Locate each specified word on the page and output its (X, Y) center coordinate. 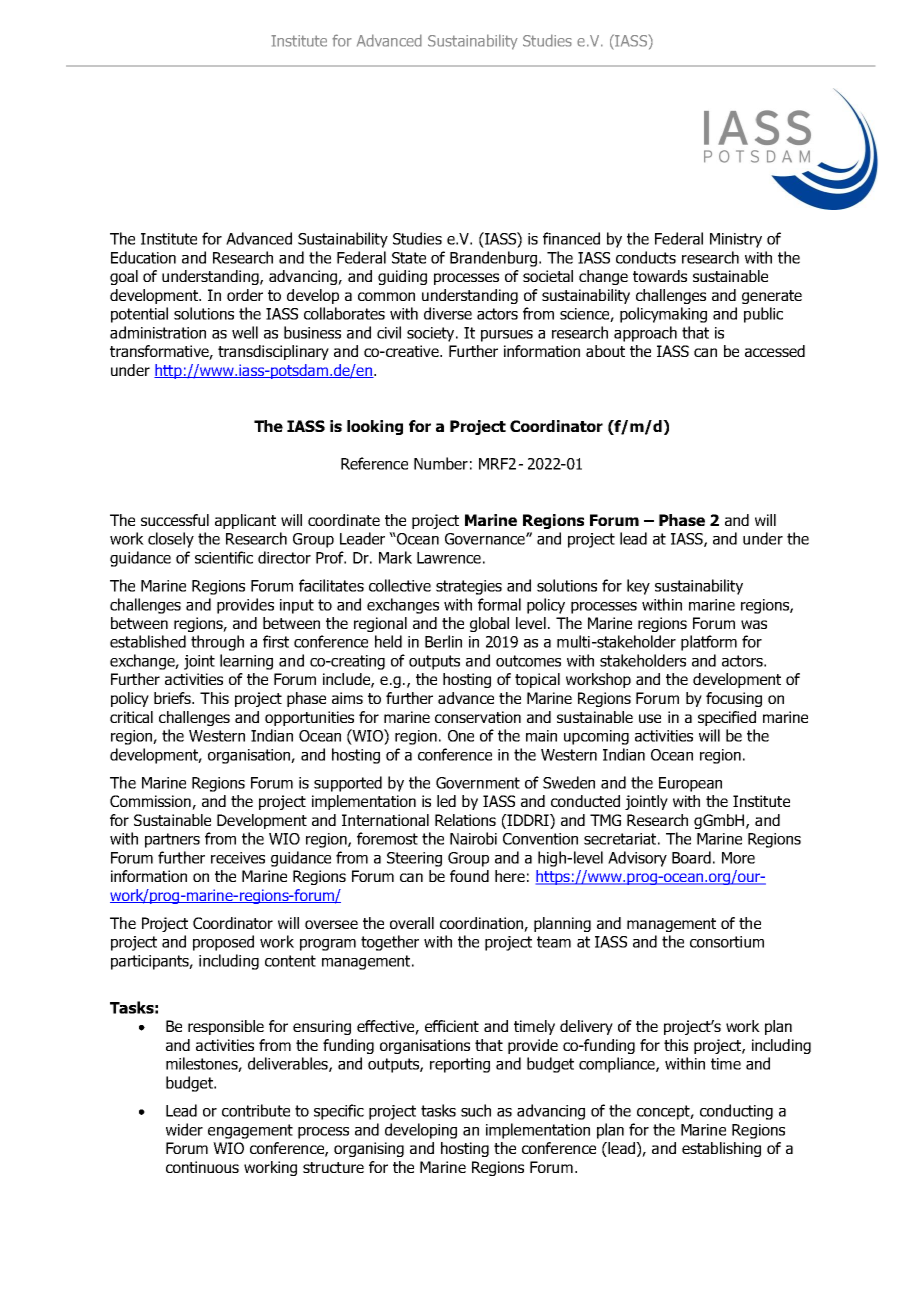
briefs (174, 698)
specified (727, 718)
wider (184, 1129)
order (245, 295)
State (409, 258)
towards (660, 276)
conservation (478, 717)
